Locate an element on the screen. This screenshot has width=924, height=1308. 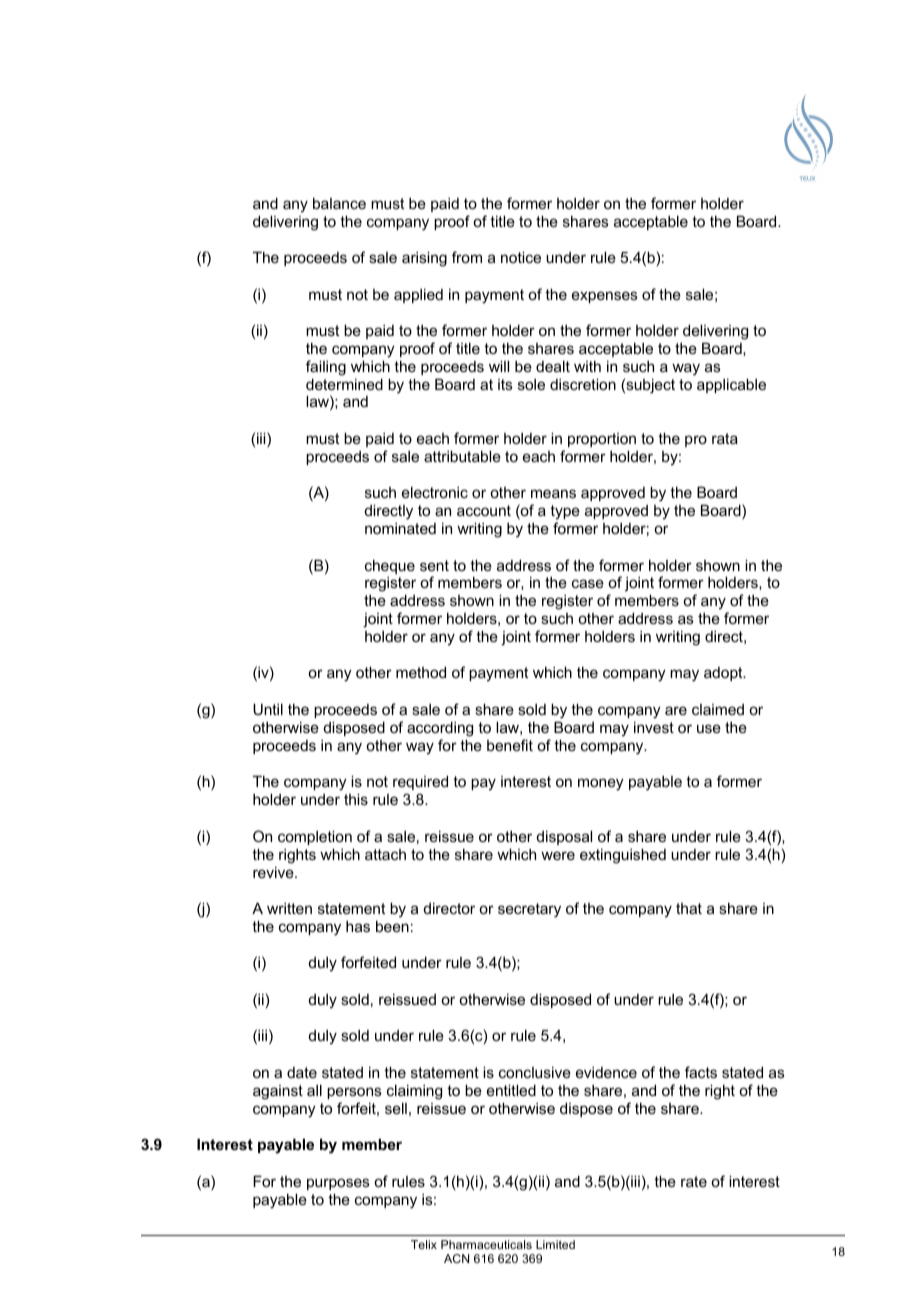
purposes is located at coordinates (338, 1184).
